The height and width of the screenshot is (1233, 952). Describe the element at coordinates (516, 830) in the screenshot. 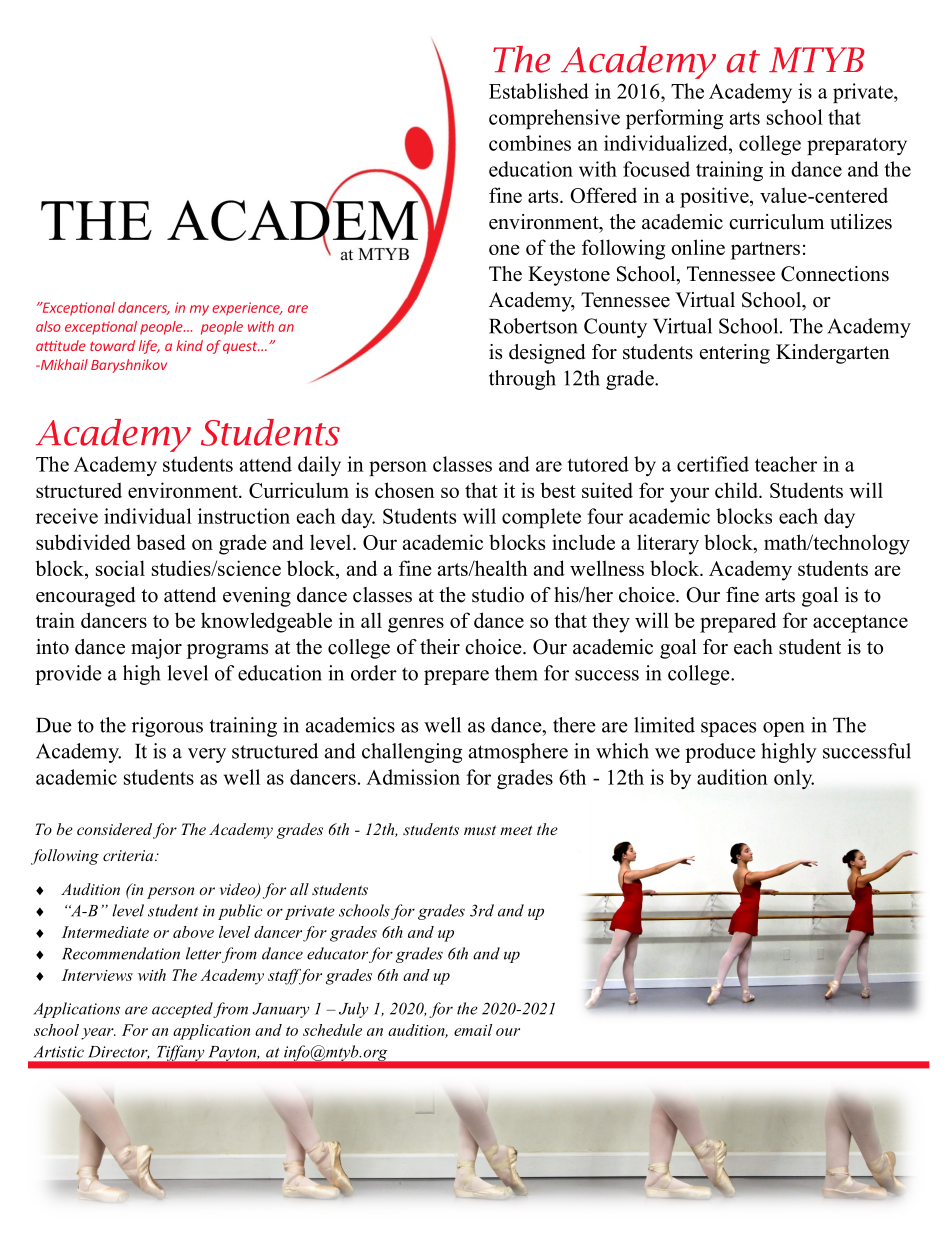

I see `meet` at that location.
